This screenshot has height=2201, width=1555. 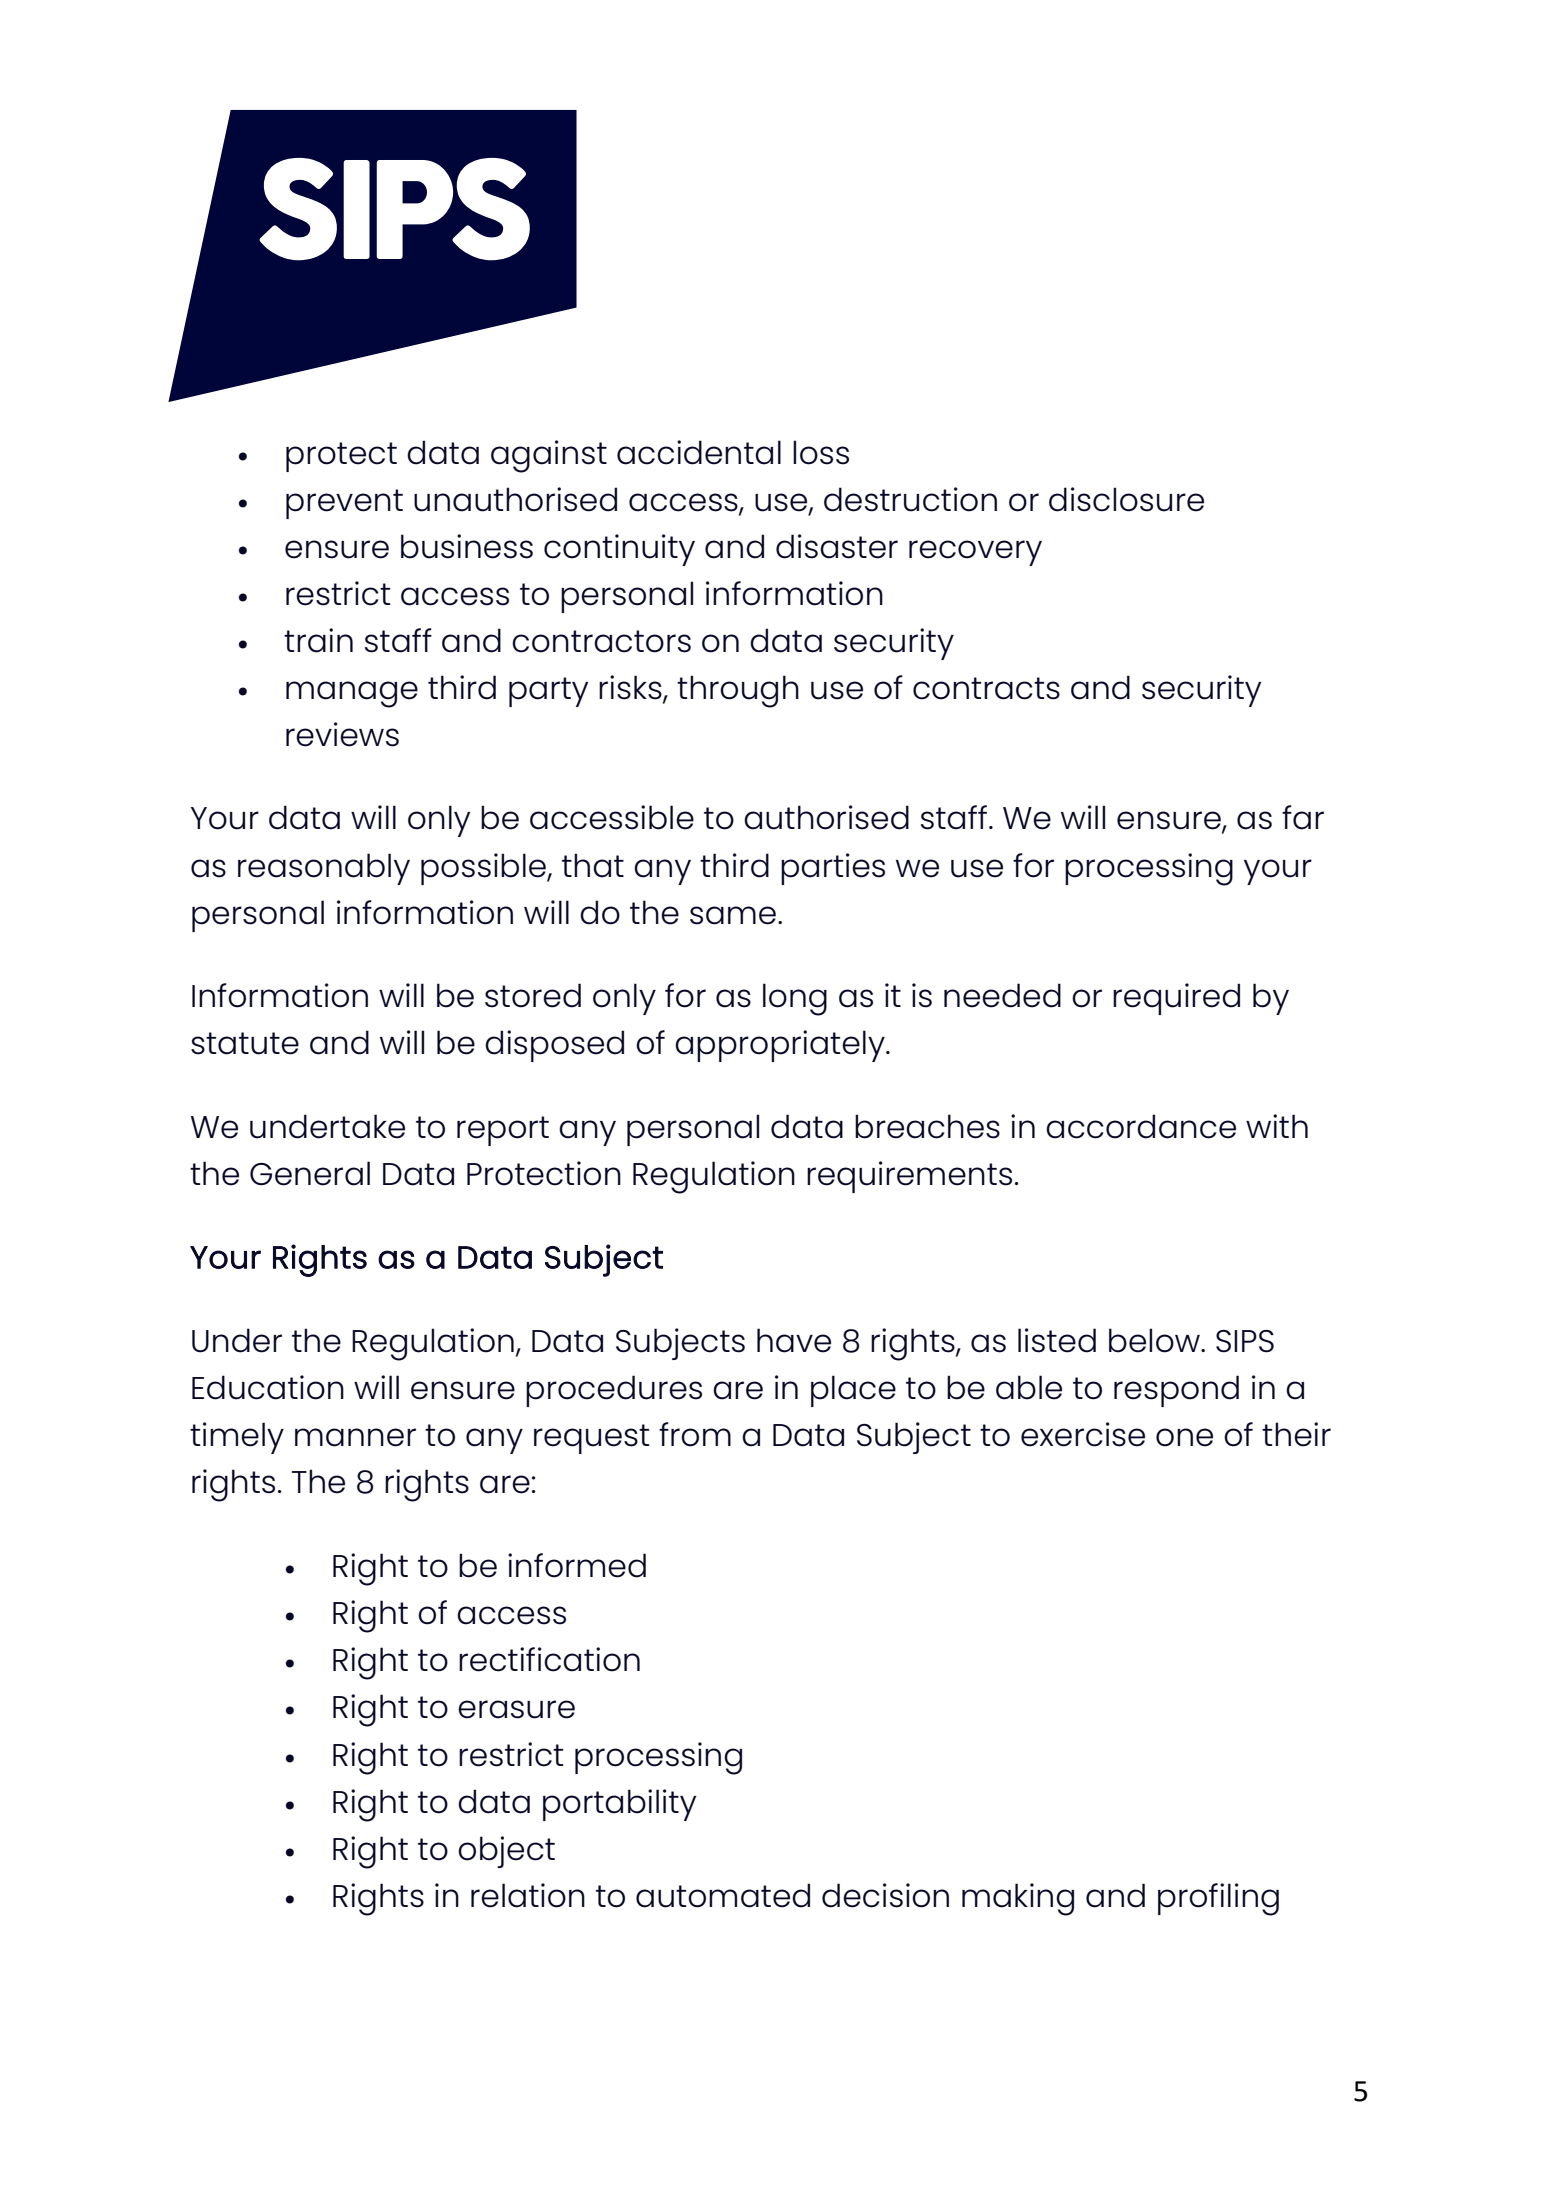 What do you see at coordinates (344, 504) in the screenshot?
I see `prevent` at bounding box center [344, 504].
